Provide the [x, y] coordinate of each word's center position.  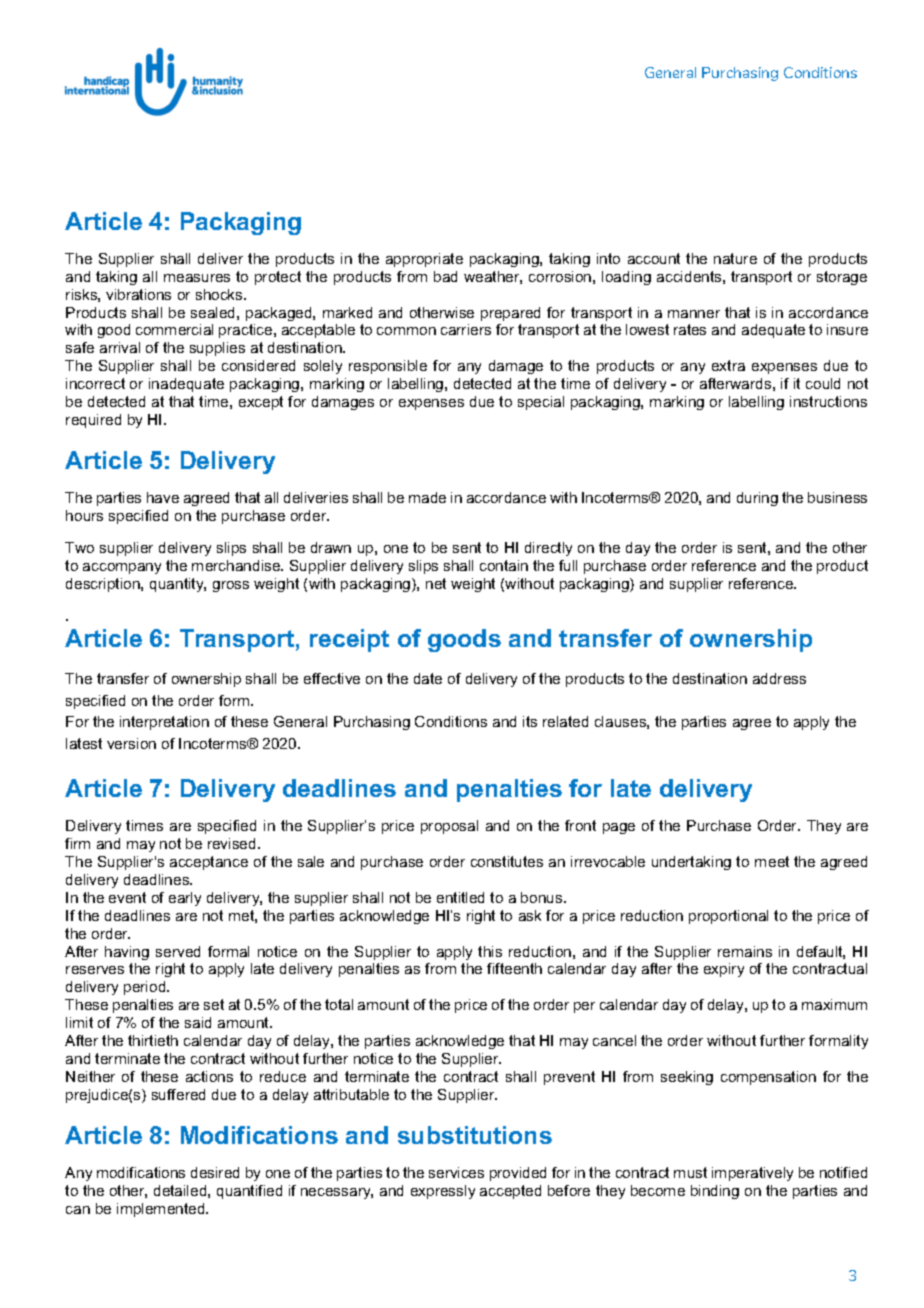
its [530, 721]
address [779, 678]
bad [445, 276]
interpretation [164, 723]
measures [197, 278]
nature [735, 258]
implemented [162, 1210]
